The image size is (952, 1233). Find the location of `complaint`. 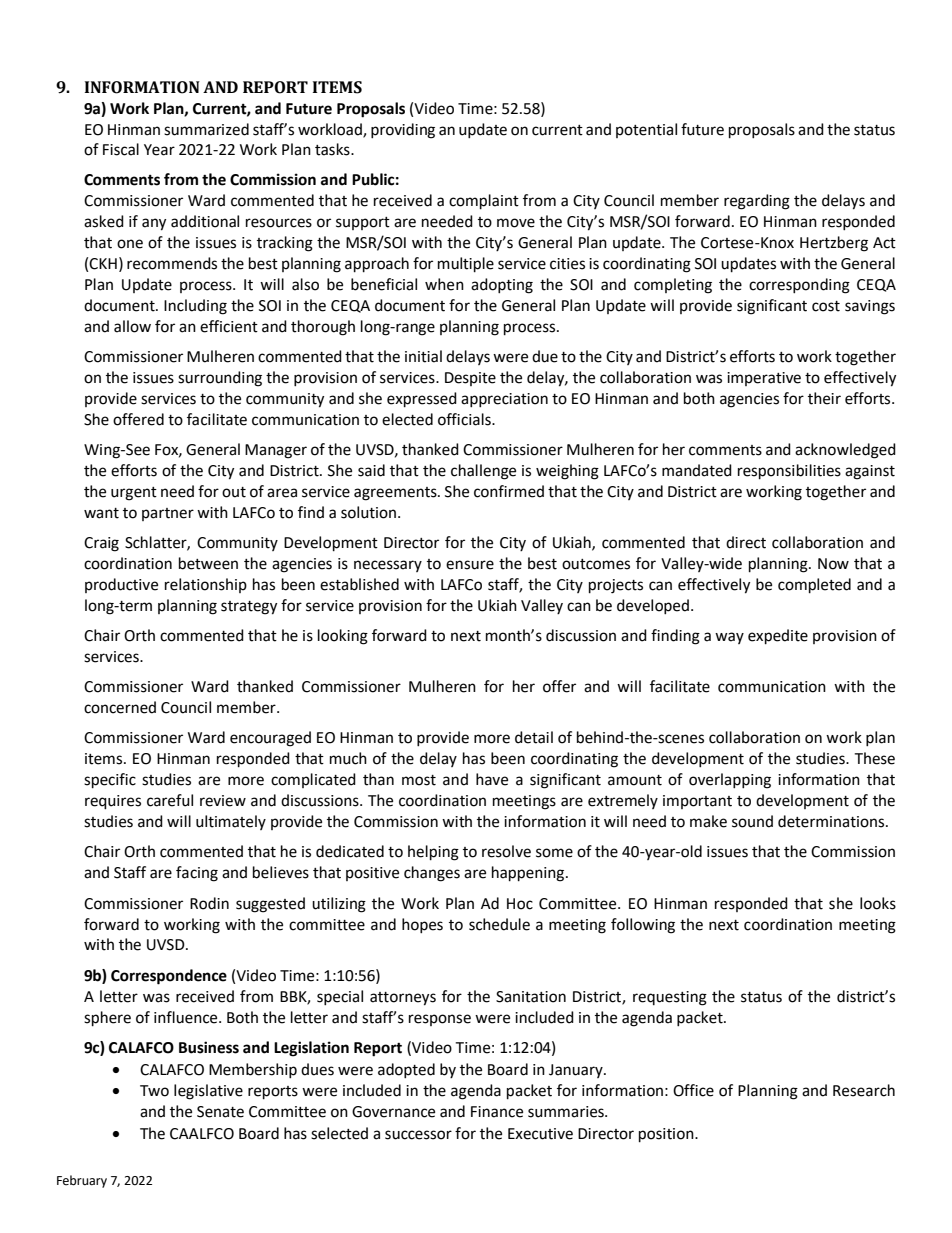

complaint is located at coordinates (484, 202).
